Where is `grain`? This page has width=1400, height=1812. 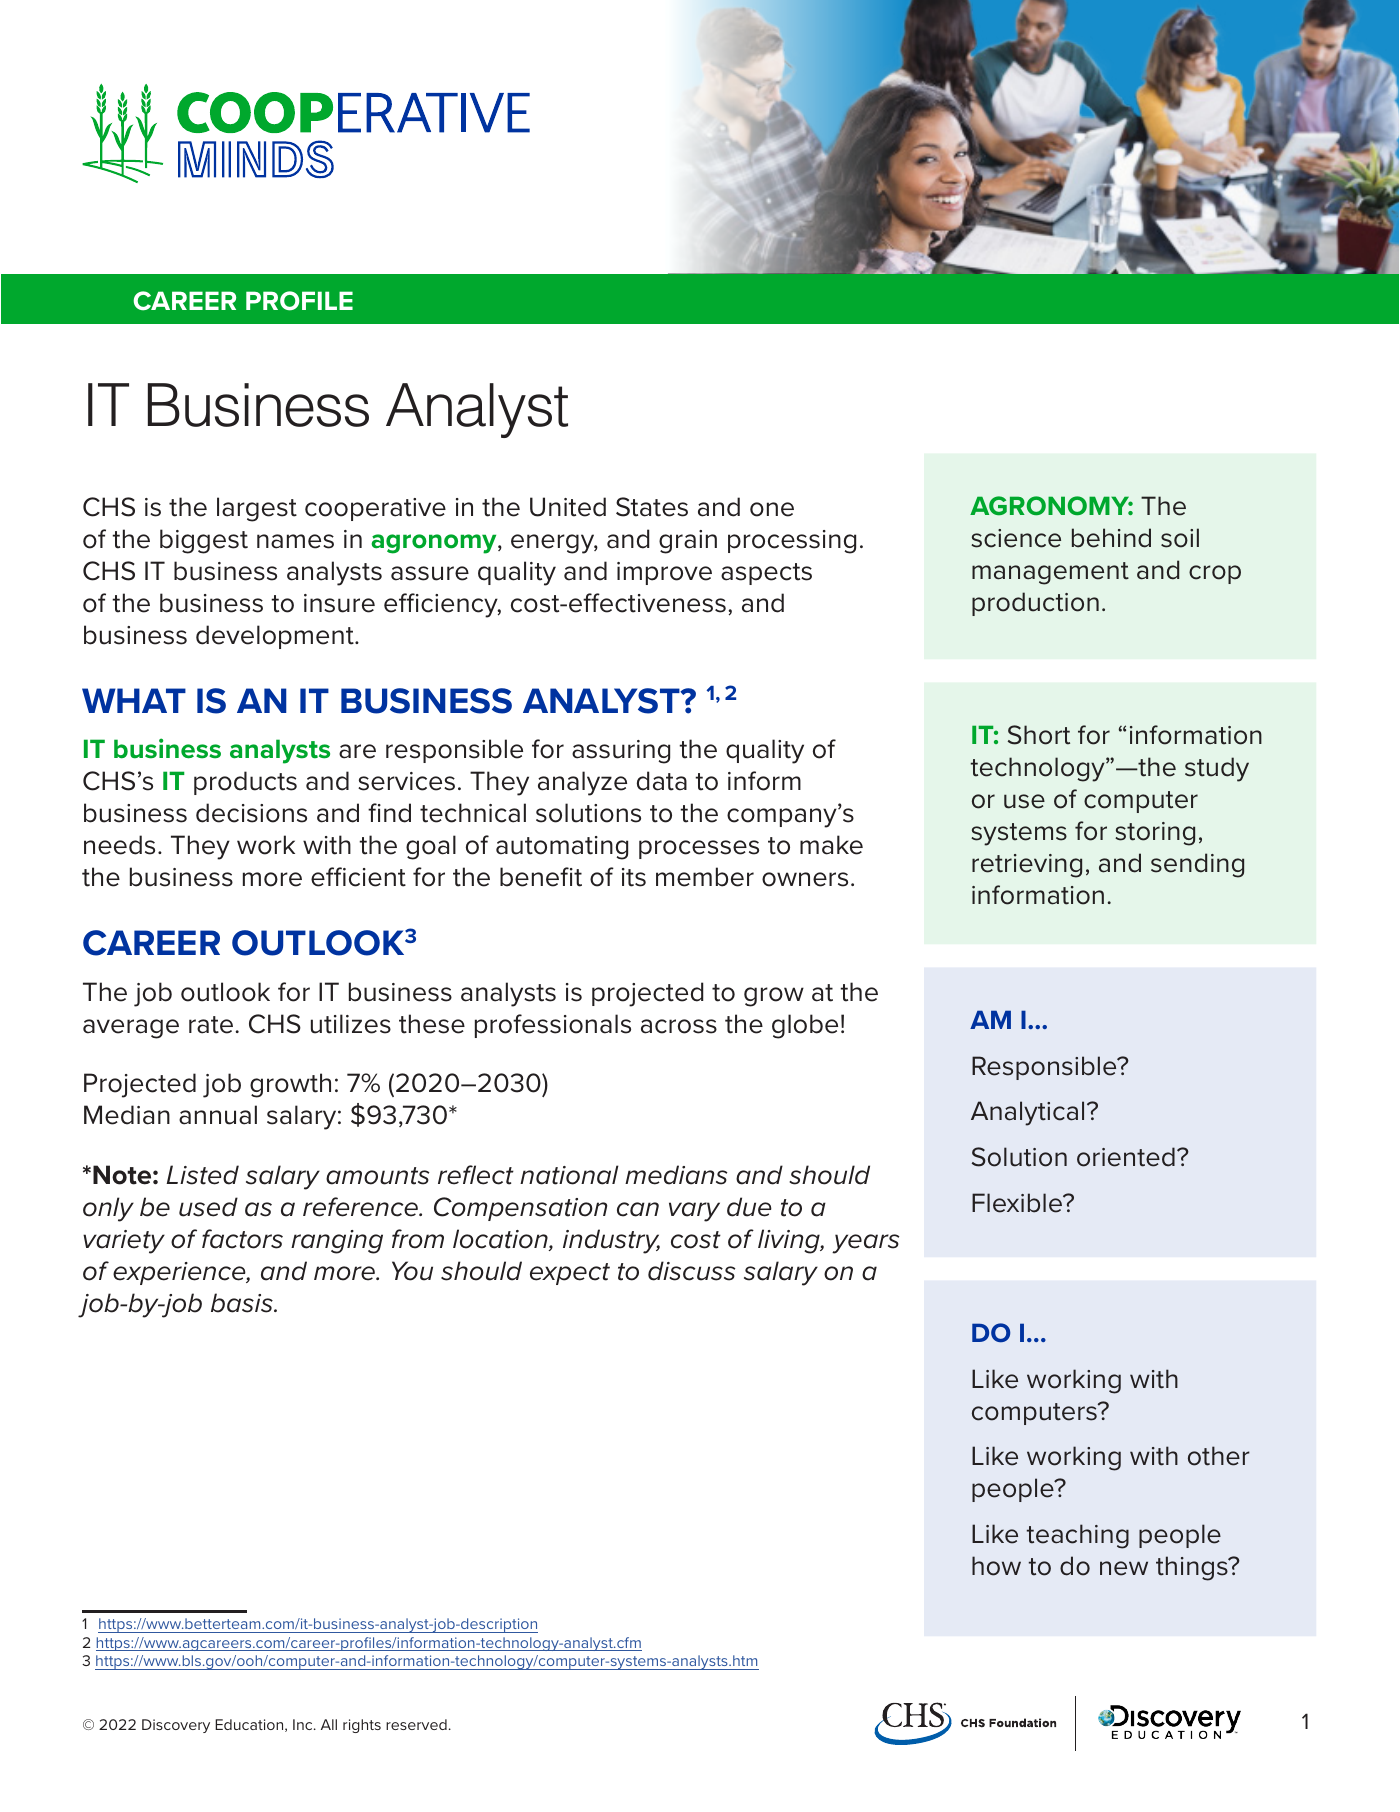
grain is located at coordinates (688, 542).
